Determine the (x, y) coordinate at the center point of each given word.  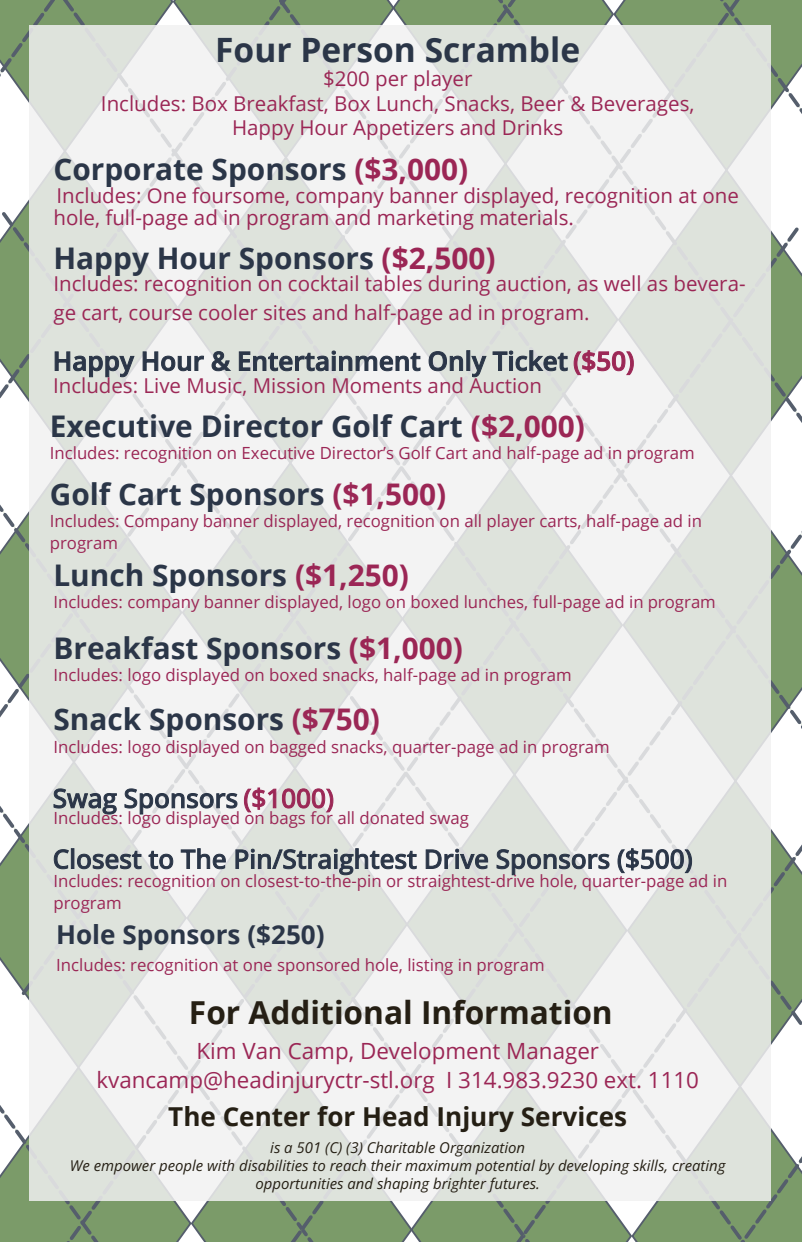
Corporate (129, 174)
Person (358, 50)
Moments (377, 385)
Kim (216, 1050)
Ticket (530, 360)
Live (162, 385)
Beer (543, 103)
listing (431, 966)
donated (392, 817)
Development (431, 1053)
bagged (297, 748)
